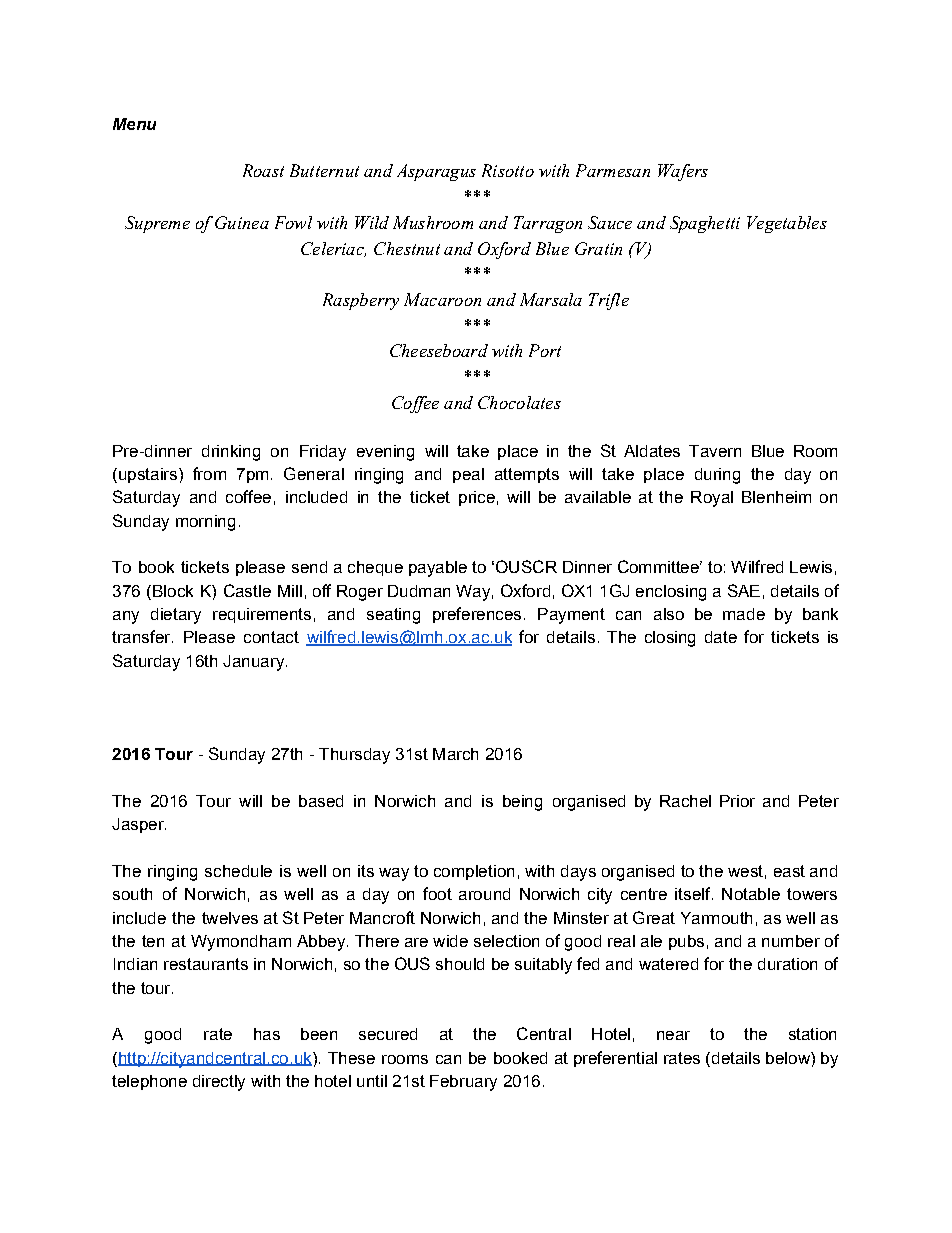  What do you see at coordinates (205, 523) in the screenshot?
I see `morning` at bounding box center [205, 523].
